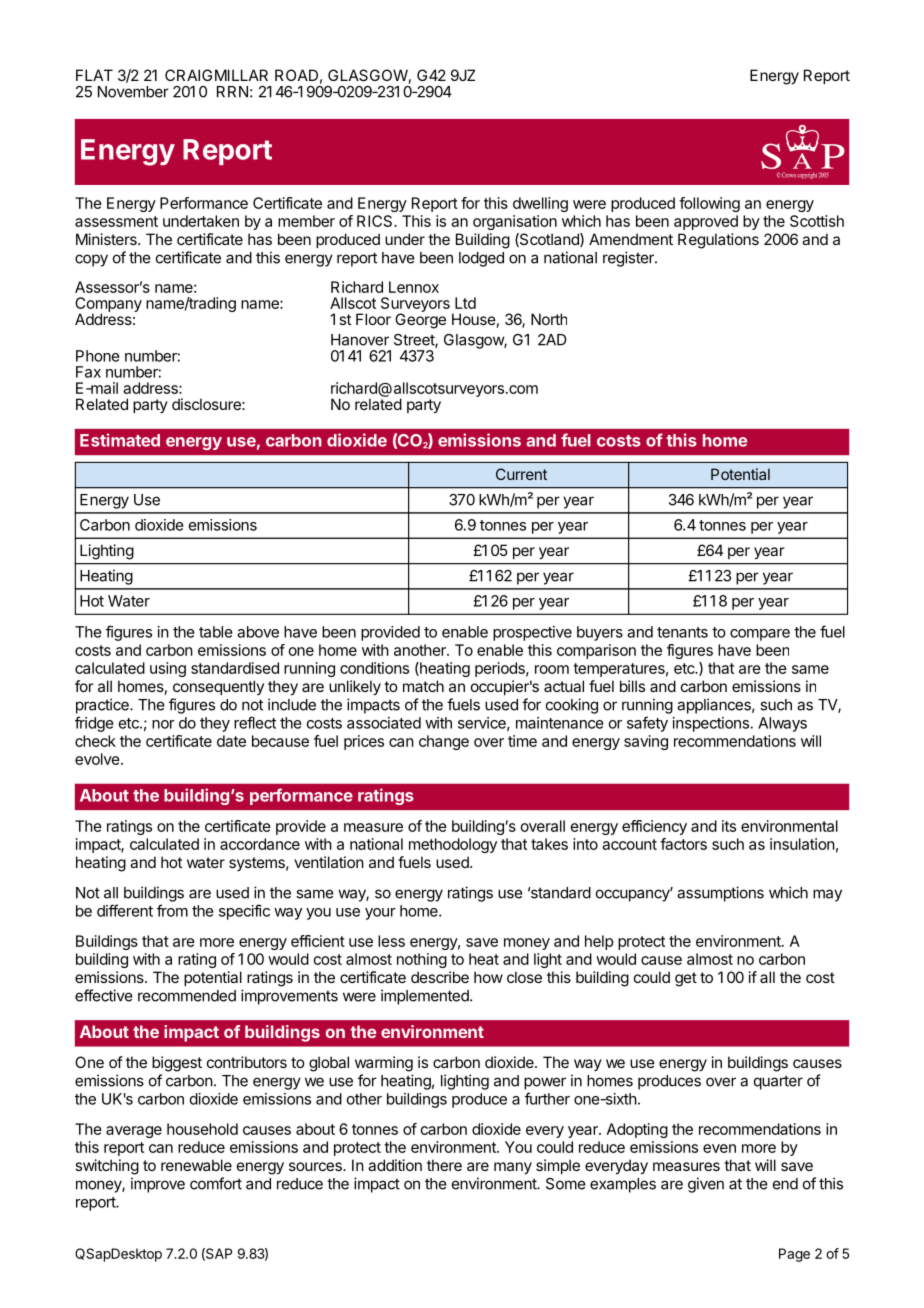  I want to click on match, so click(423, 686).
